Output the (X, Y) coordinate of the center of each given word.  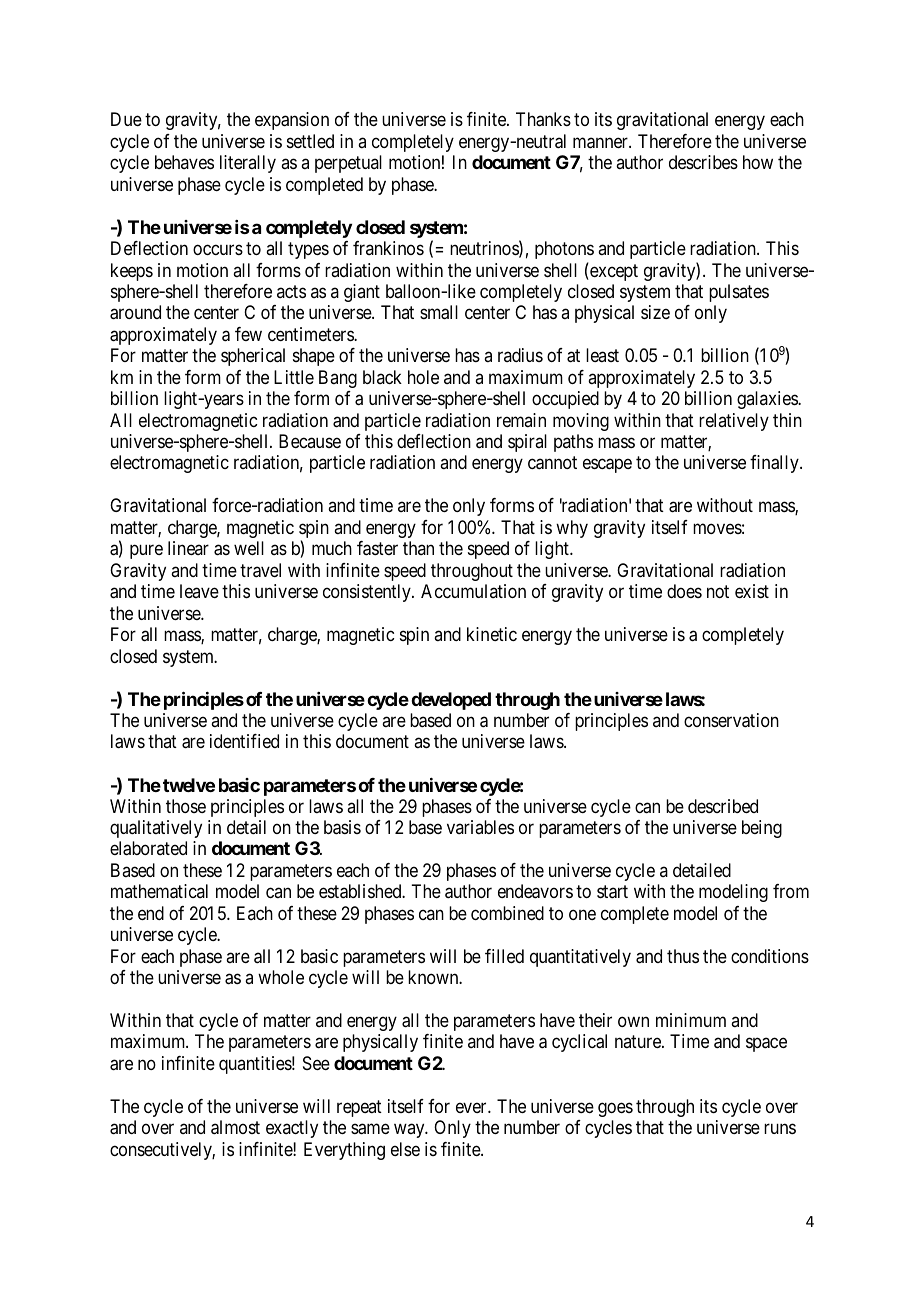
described (723, 806)
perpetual (348, 164)
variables (480, 827)
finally (775, 464)
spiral (527, 443)
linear (188, 548)
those (186, 806)
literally (248, 164)
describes (703, 162)
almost (235, 1127)
